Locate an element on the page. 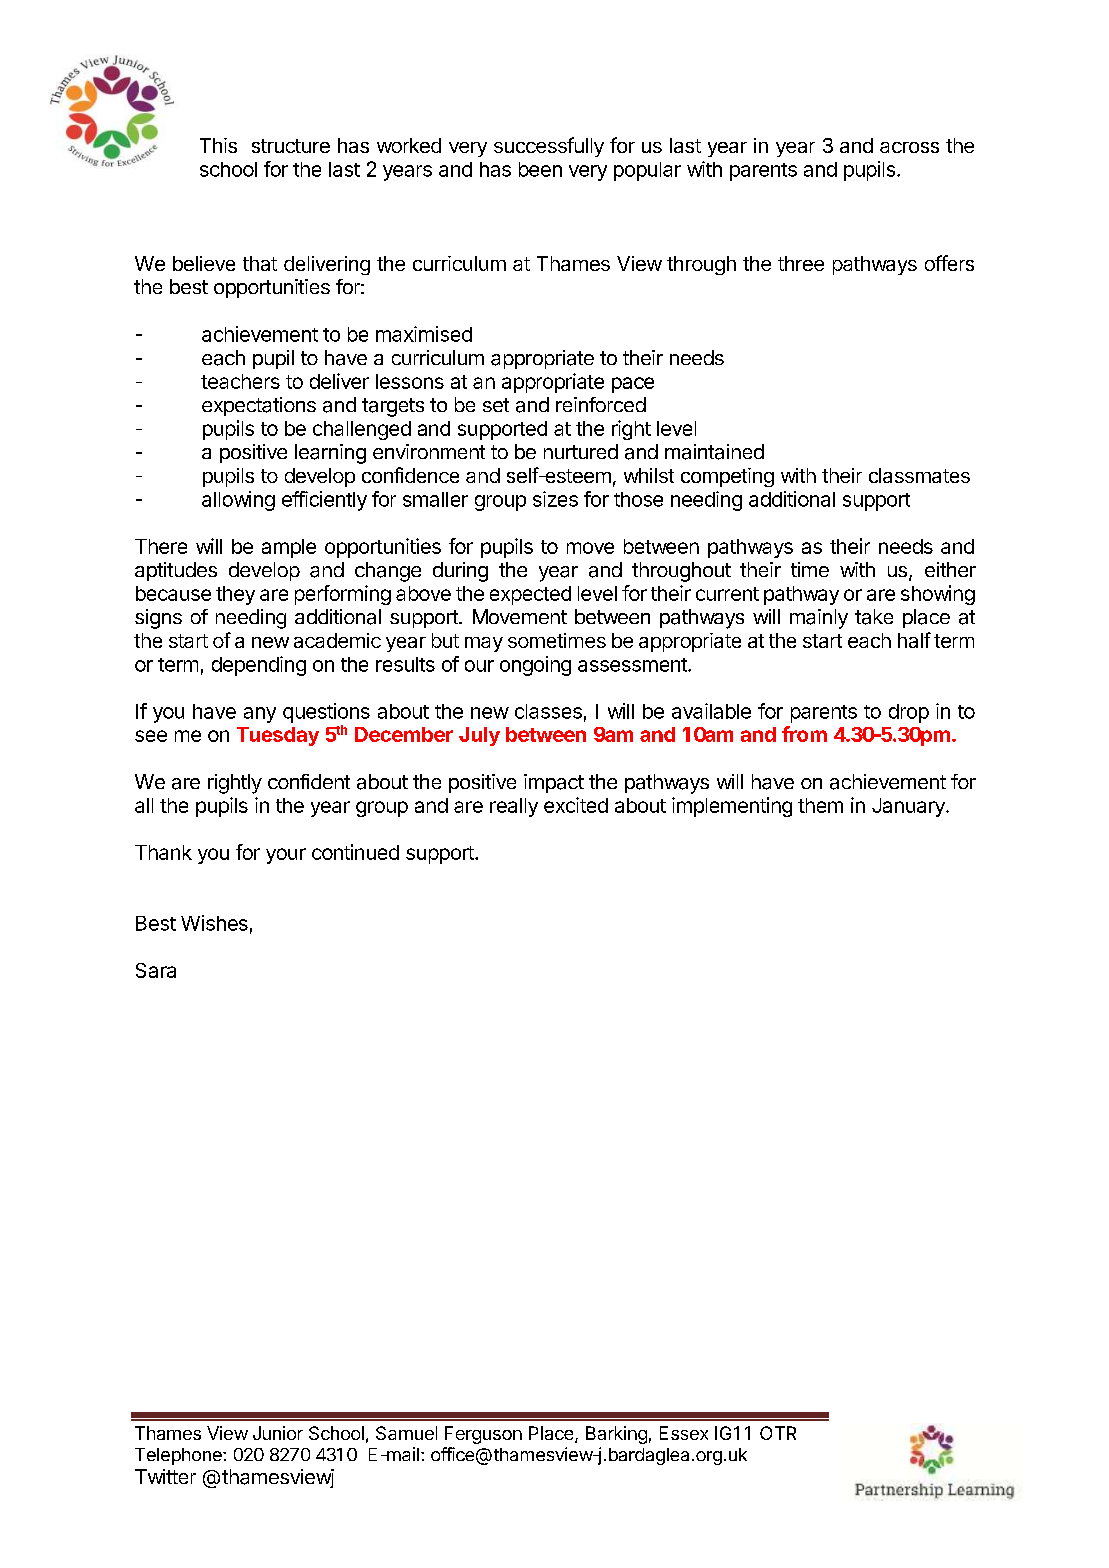 The width and height of the image is (1109, 1568). them is located at coordinates (820, 805).
